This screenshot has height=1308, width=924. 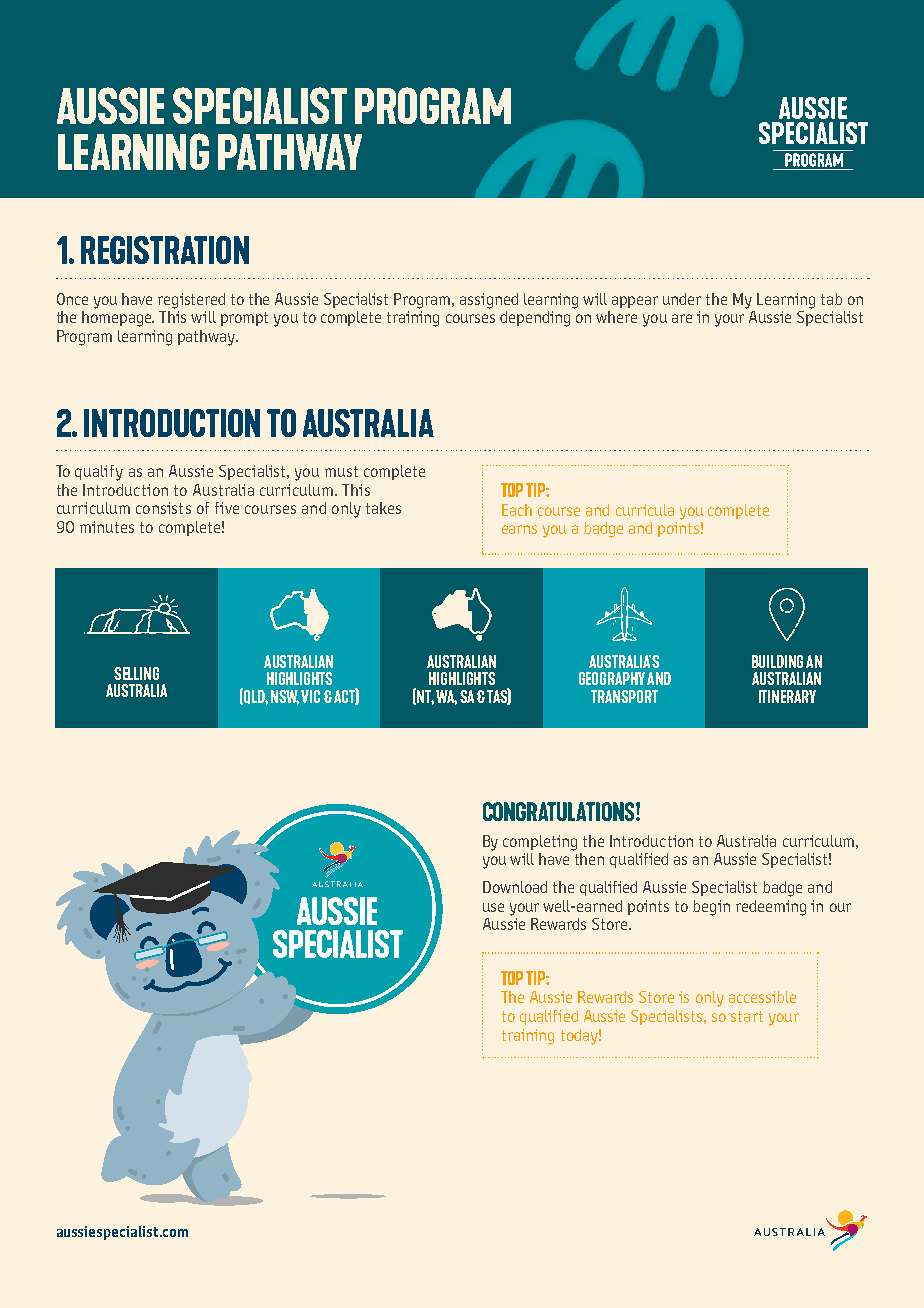 I want to click on Geography, so click(x=612, y=678).
